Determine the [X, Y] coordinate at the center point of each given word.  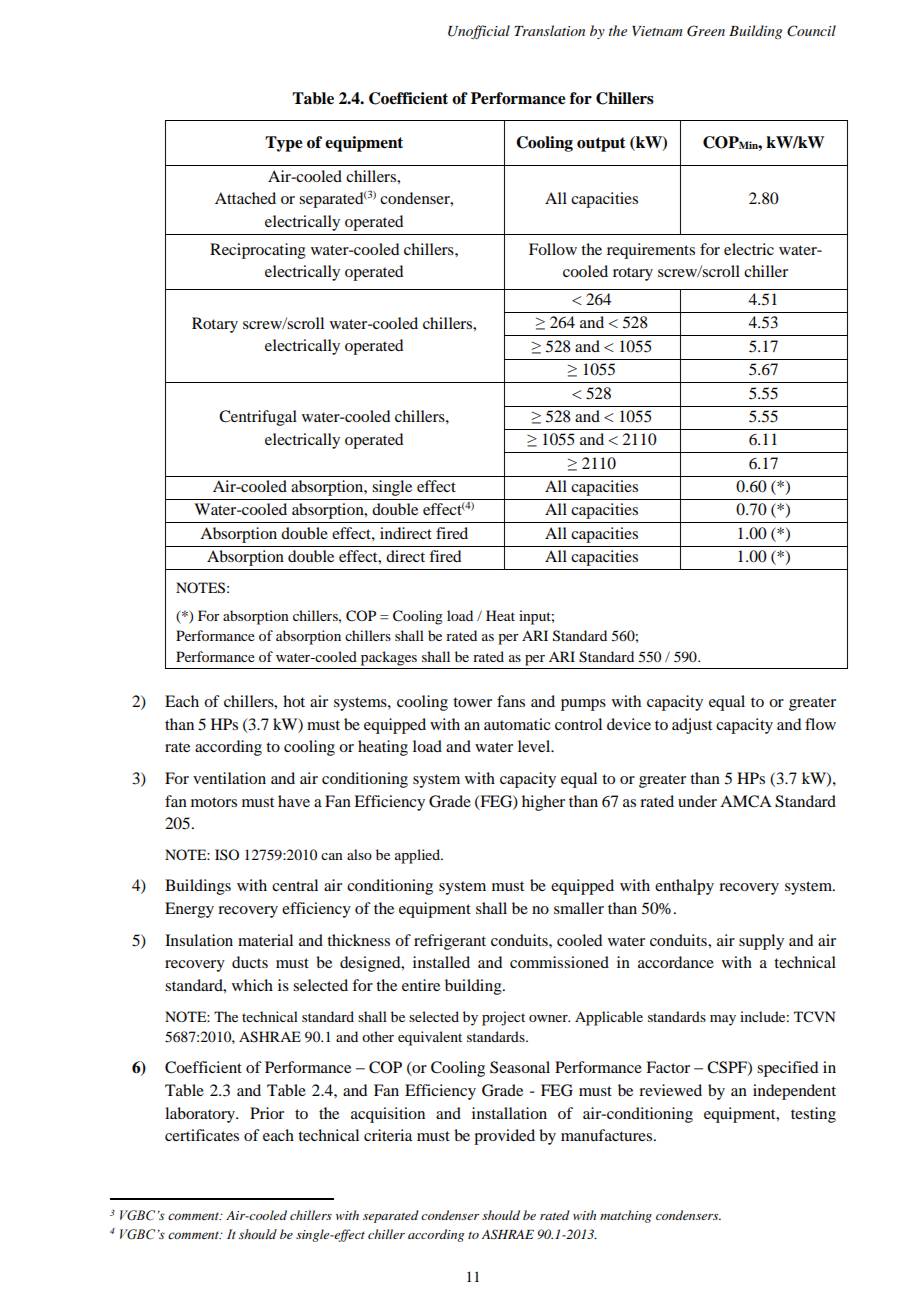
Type [284, 144]
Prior [267, 1113]
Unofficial [479, 32]
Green [706, 31]
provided [504, 1137]
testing [813, 1115]
